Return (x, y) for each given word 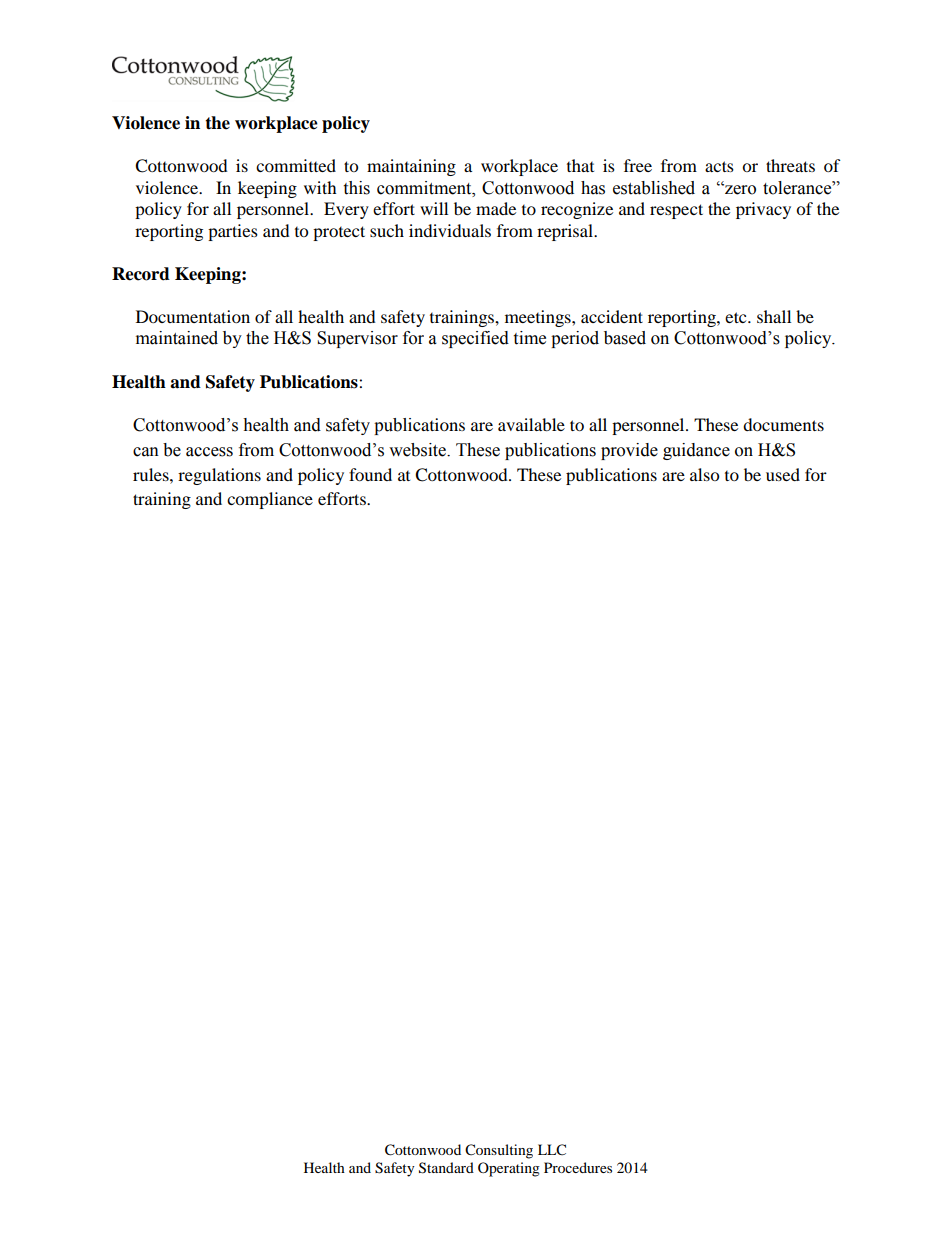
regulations (219, 476)
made (496, 208)
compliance (270, 500)
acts (719, 166)
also (704, 474)
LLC (552, 1150)
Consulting (499, 1151)
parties (233, 232)
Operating (509, 1169)
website (418, 450)
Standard (446, 1168)
